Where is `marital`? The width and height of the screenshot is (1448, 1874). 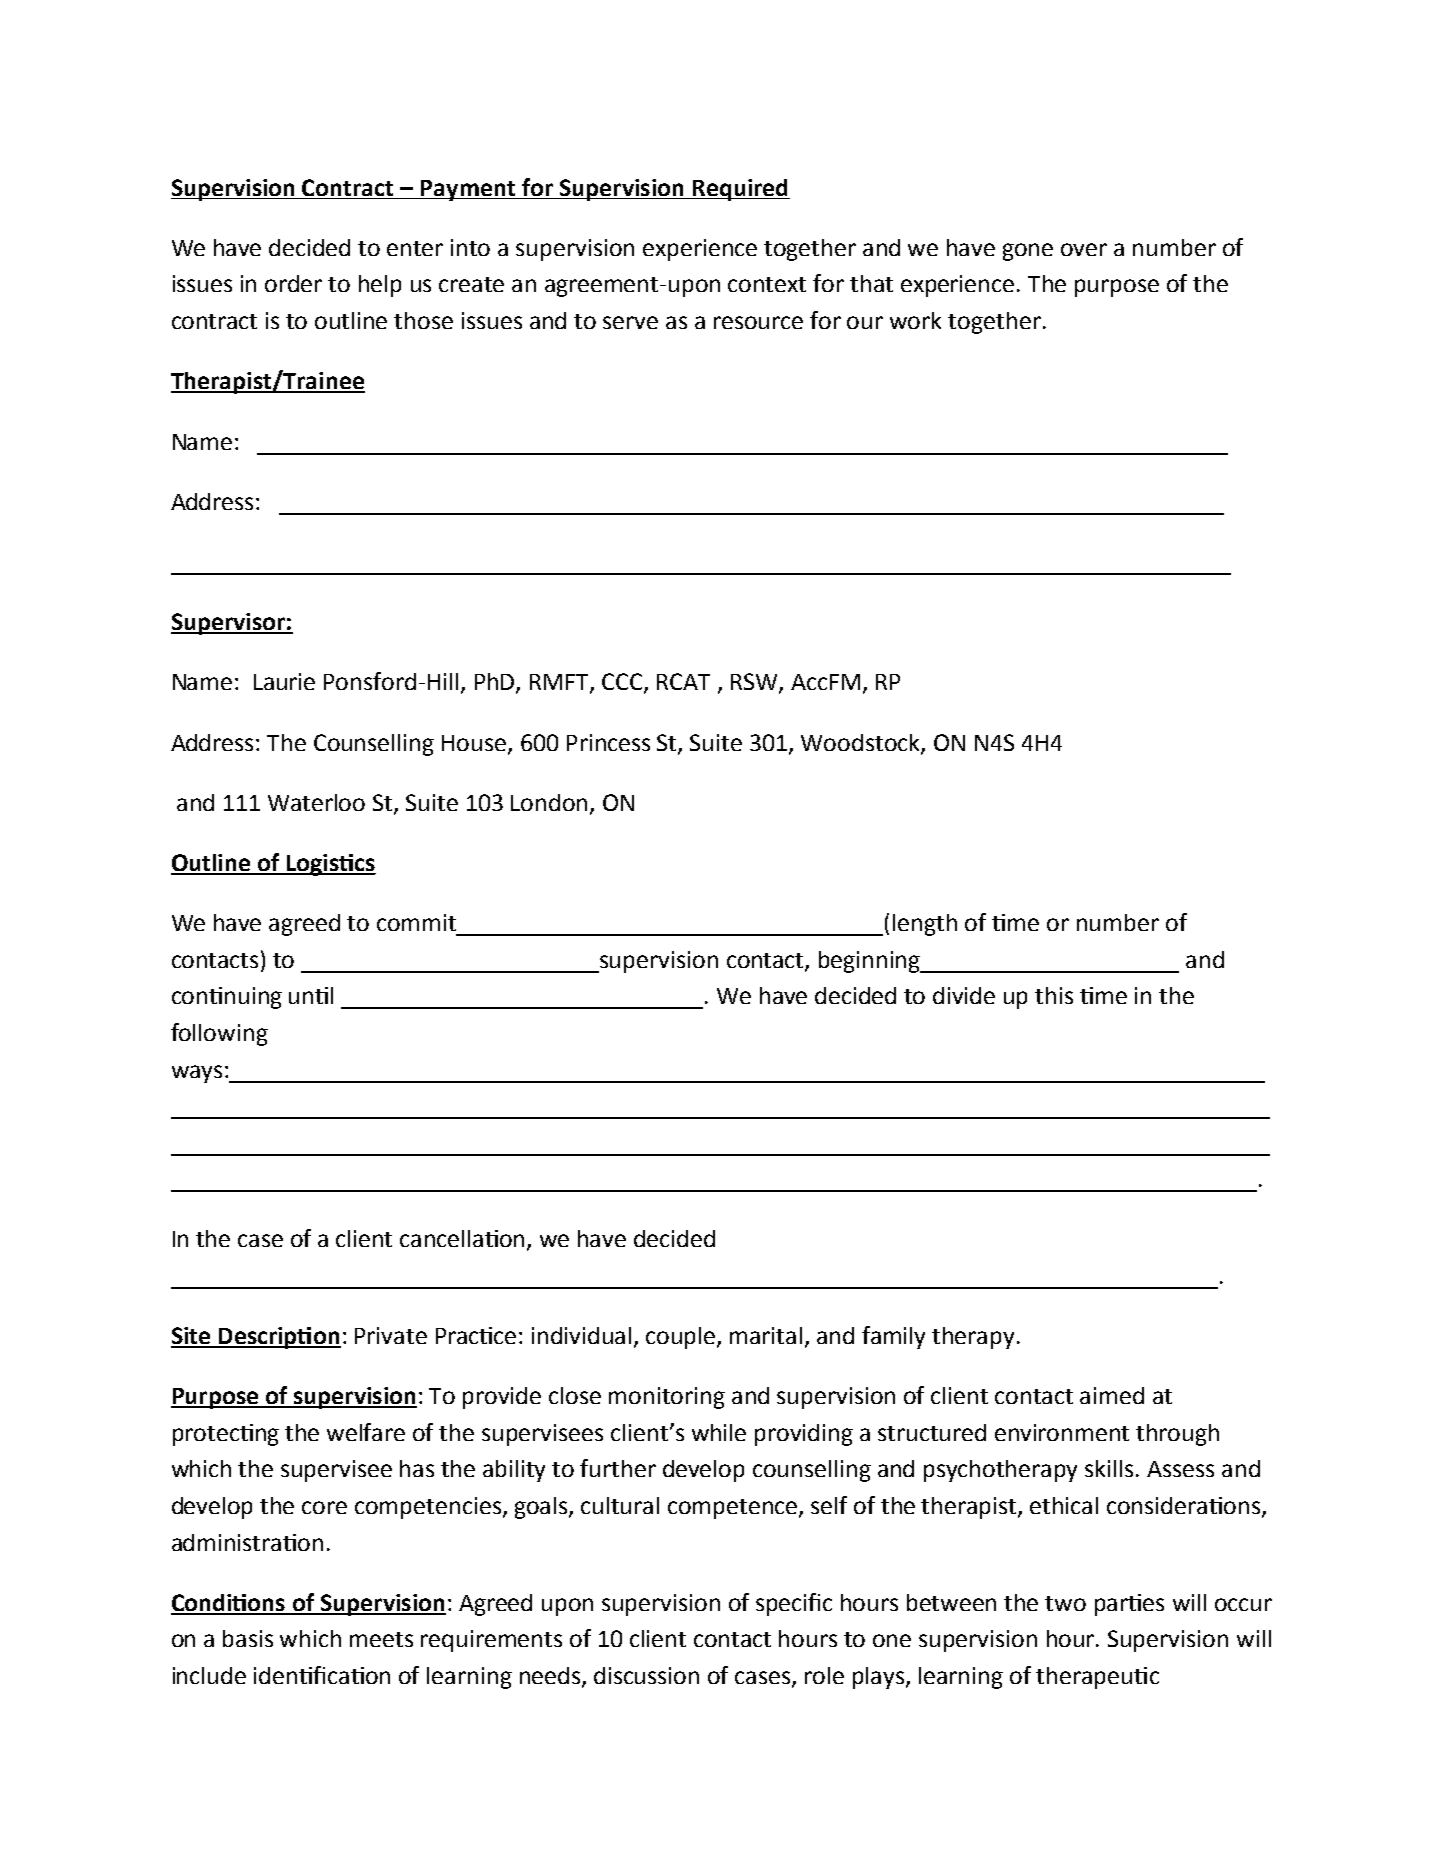
marital is located at coordinates (766, 1335).
